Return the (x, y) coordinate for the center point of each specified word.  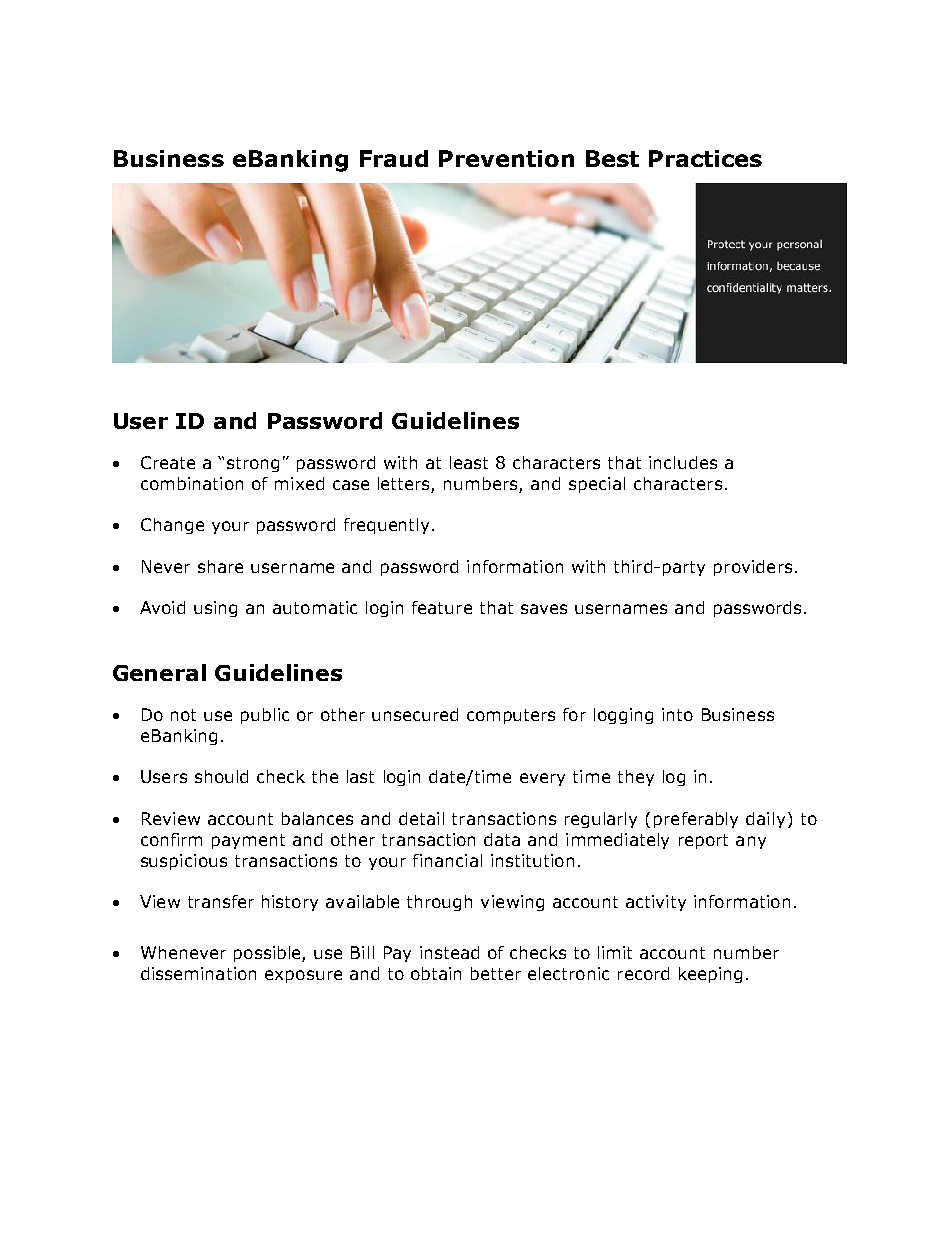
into (677, 714)
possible (268, 954)
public (265, 716)
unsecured (415, 714)
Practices (705, 158)
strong (253, 464)
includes (683, 462)
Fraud (394, 158)
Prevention (506, 158)
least (469, 462)
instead (449, 952)
